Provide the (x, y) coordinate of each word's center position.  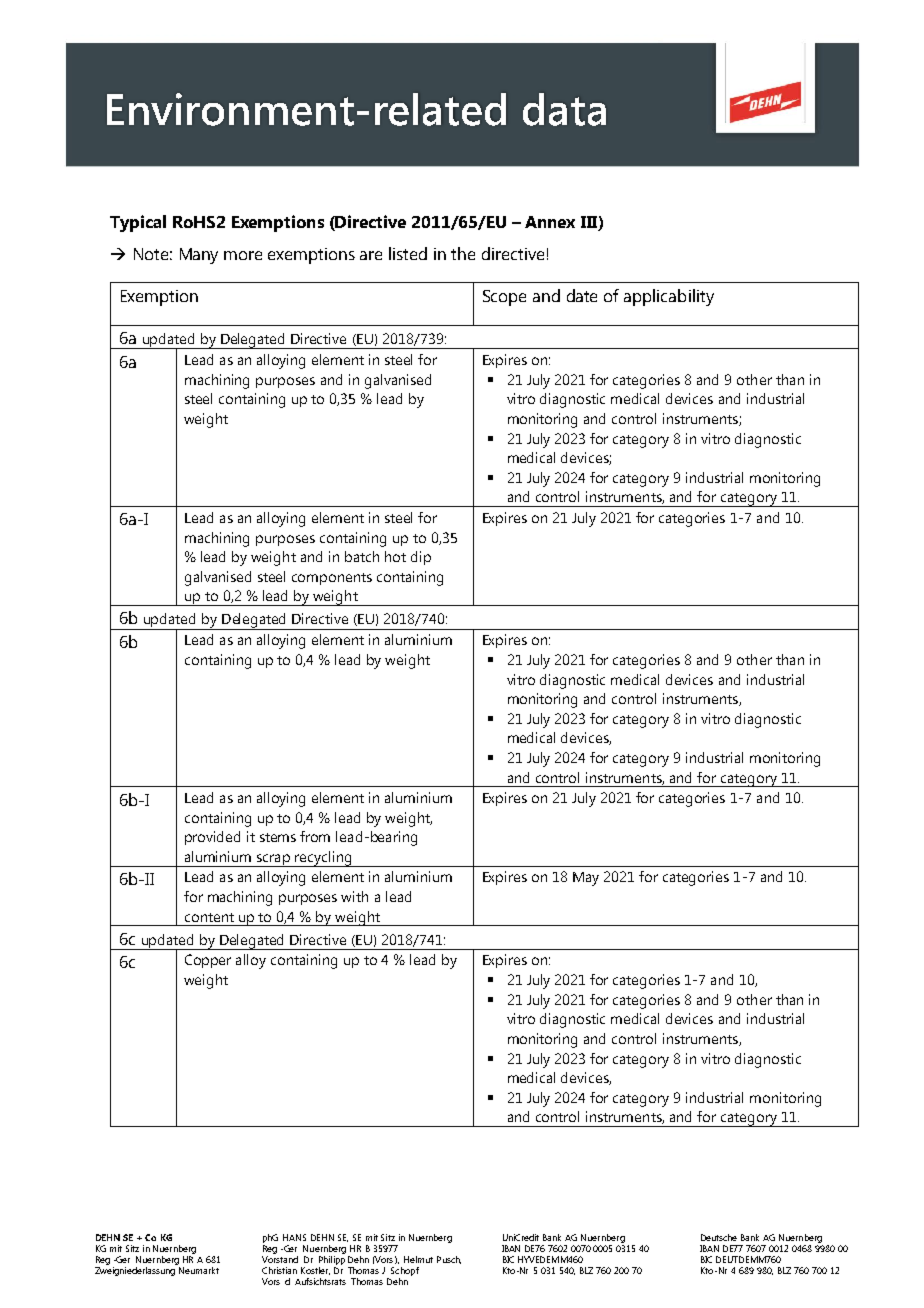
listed (408, 253)
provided (212, 838)
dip (421, 558)
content (209, 917)
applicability (669, 297)
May (586, 879)
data (564, 109)
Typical (138, 223)
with (354, 896)
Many (199, 256)
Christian (279, 1270)
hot (395, 556)
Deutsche (719, 1237)
